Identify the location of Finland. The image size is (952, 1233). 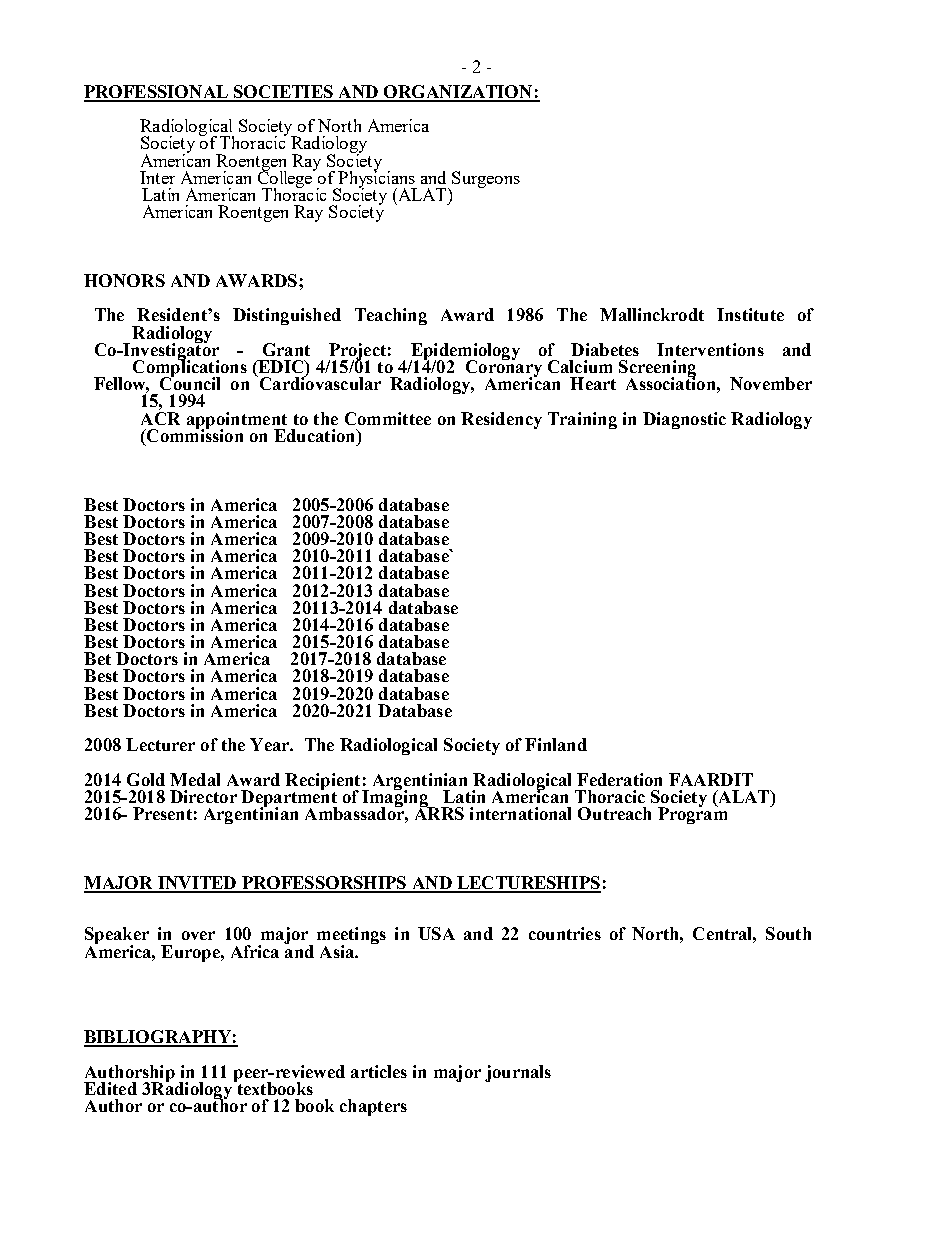
(556, 744).
